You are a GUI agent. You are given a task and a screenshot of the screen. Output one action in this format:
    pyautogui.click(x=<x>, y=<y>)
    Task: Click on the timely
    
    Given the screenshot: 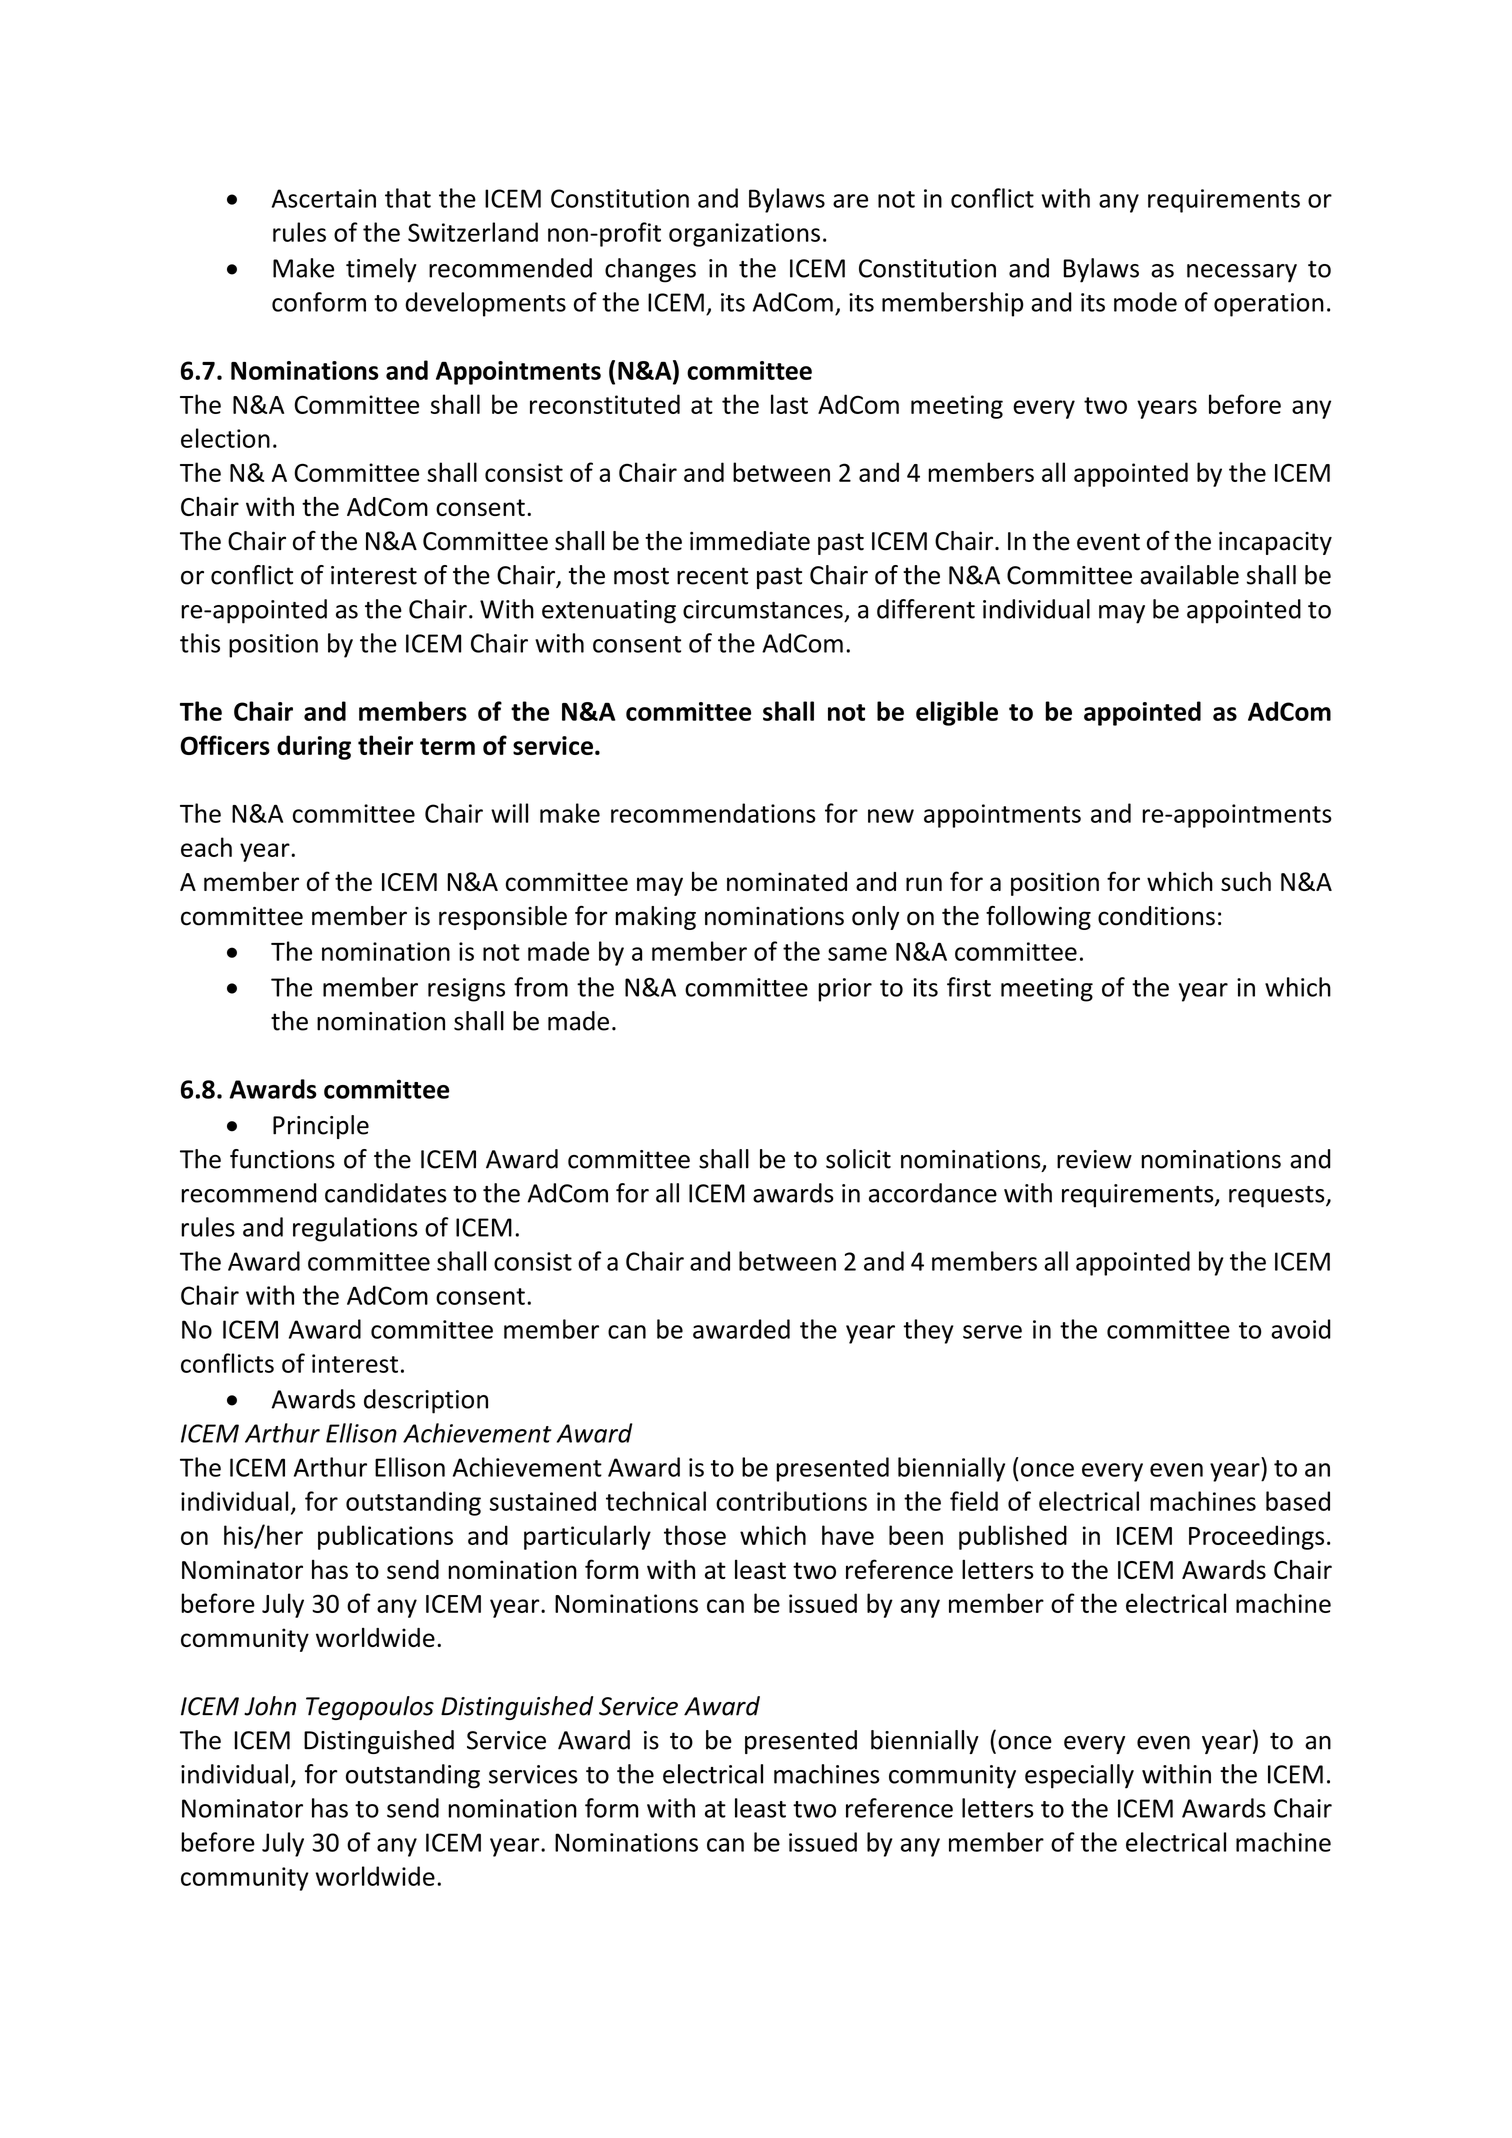 What is the action you would take?
    pyautogui.click(x=381, y=270)
